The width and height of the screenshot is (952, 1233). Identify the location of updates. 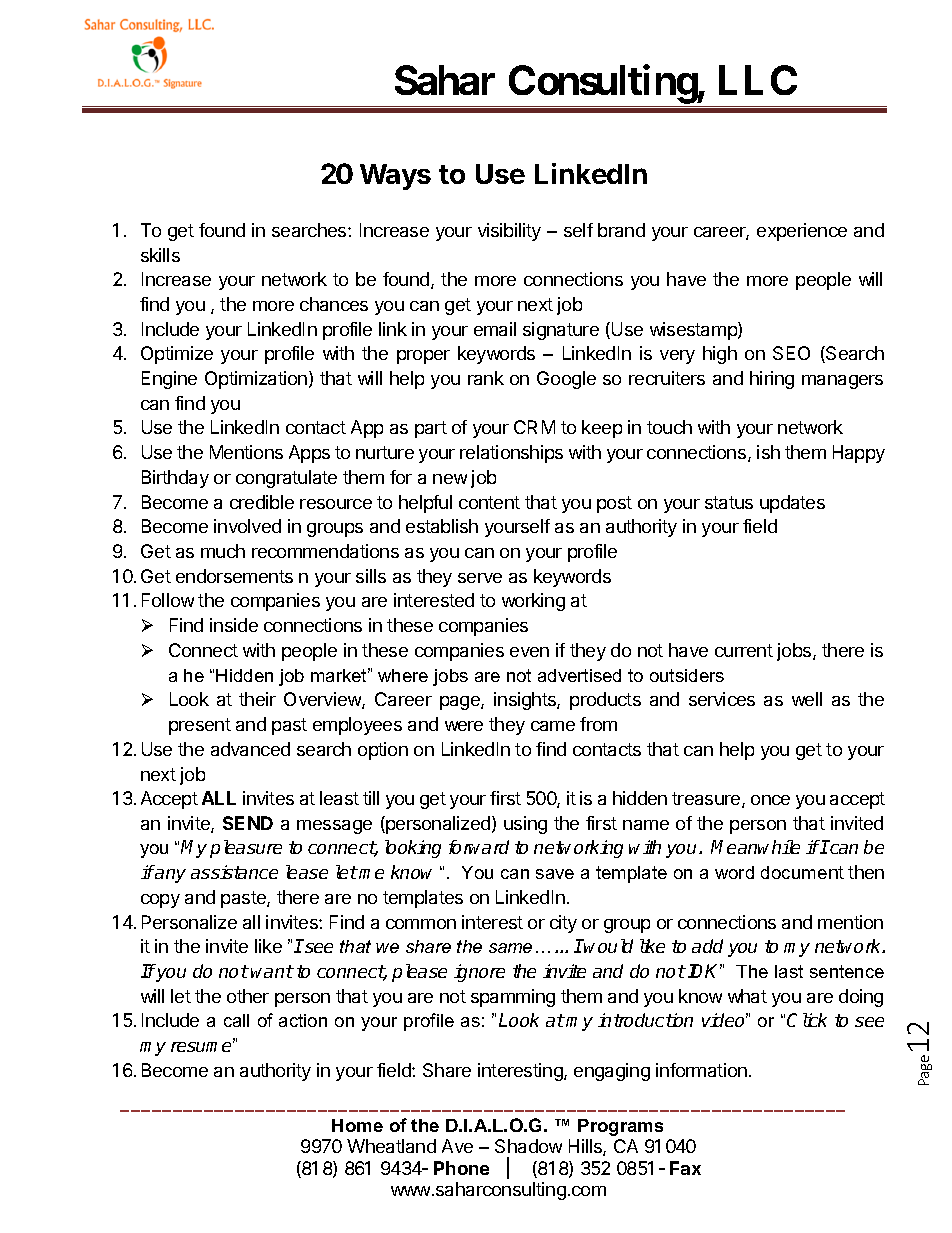
(792, 504).
